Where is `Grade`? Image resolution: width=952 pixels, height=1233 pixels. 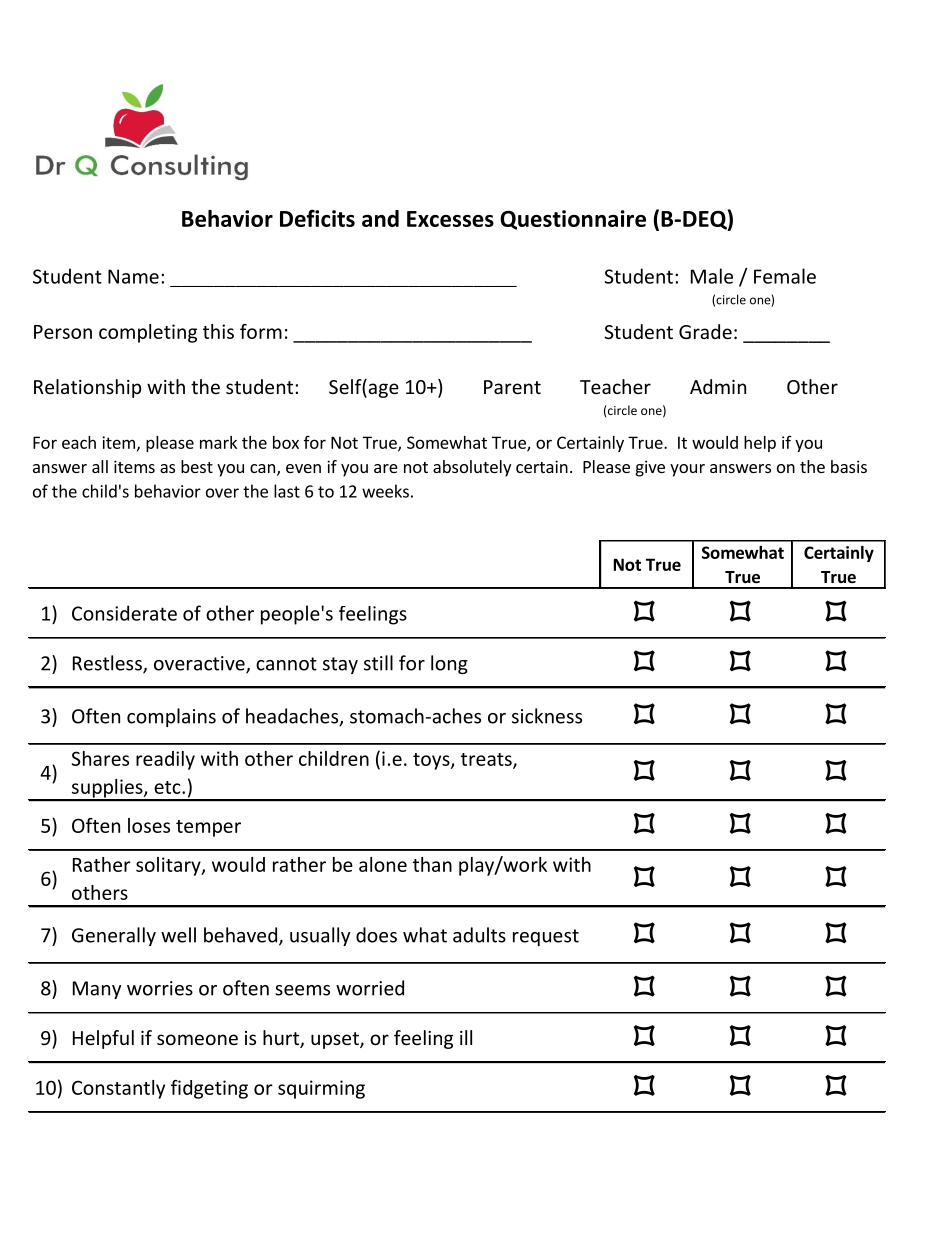
Grade is located at coordinates (705, 331).
